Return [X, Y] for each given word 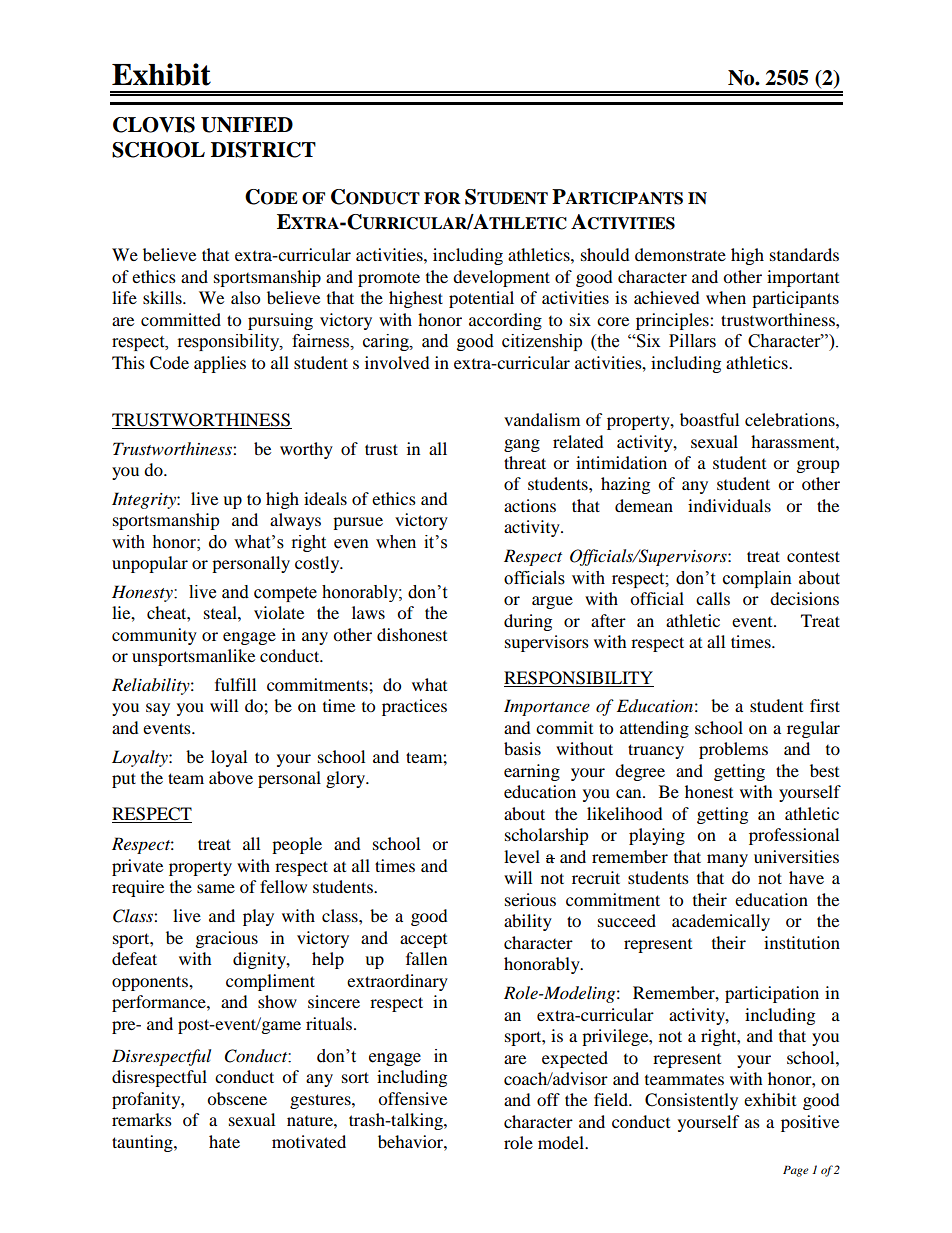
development [501, 278]
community [154, 636]
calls [713, 598]
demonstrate [680, 254]
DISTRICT [263, 150]
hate [224, 1141]
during [528, 622]
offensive [412, 1098]
